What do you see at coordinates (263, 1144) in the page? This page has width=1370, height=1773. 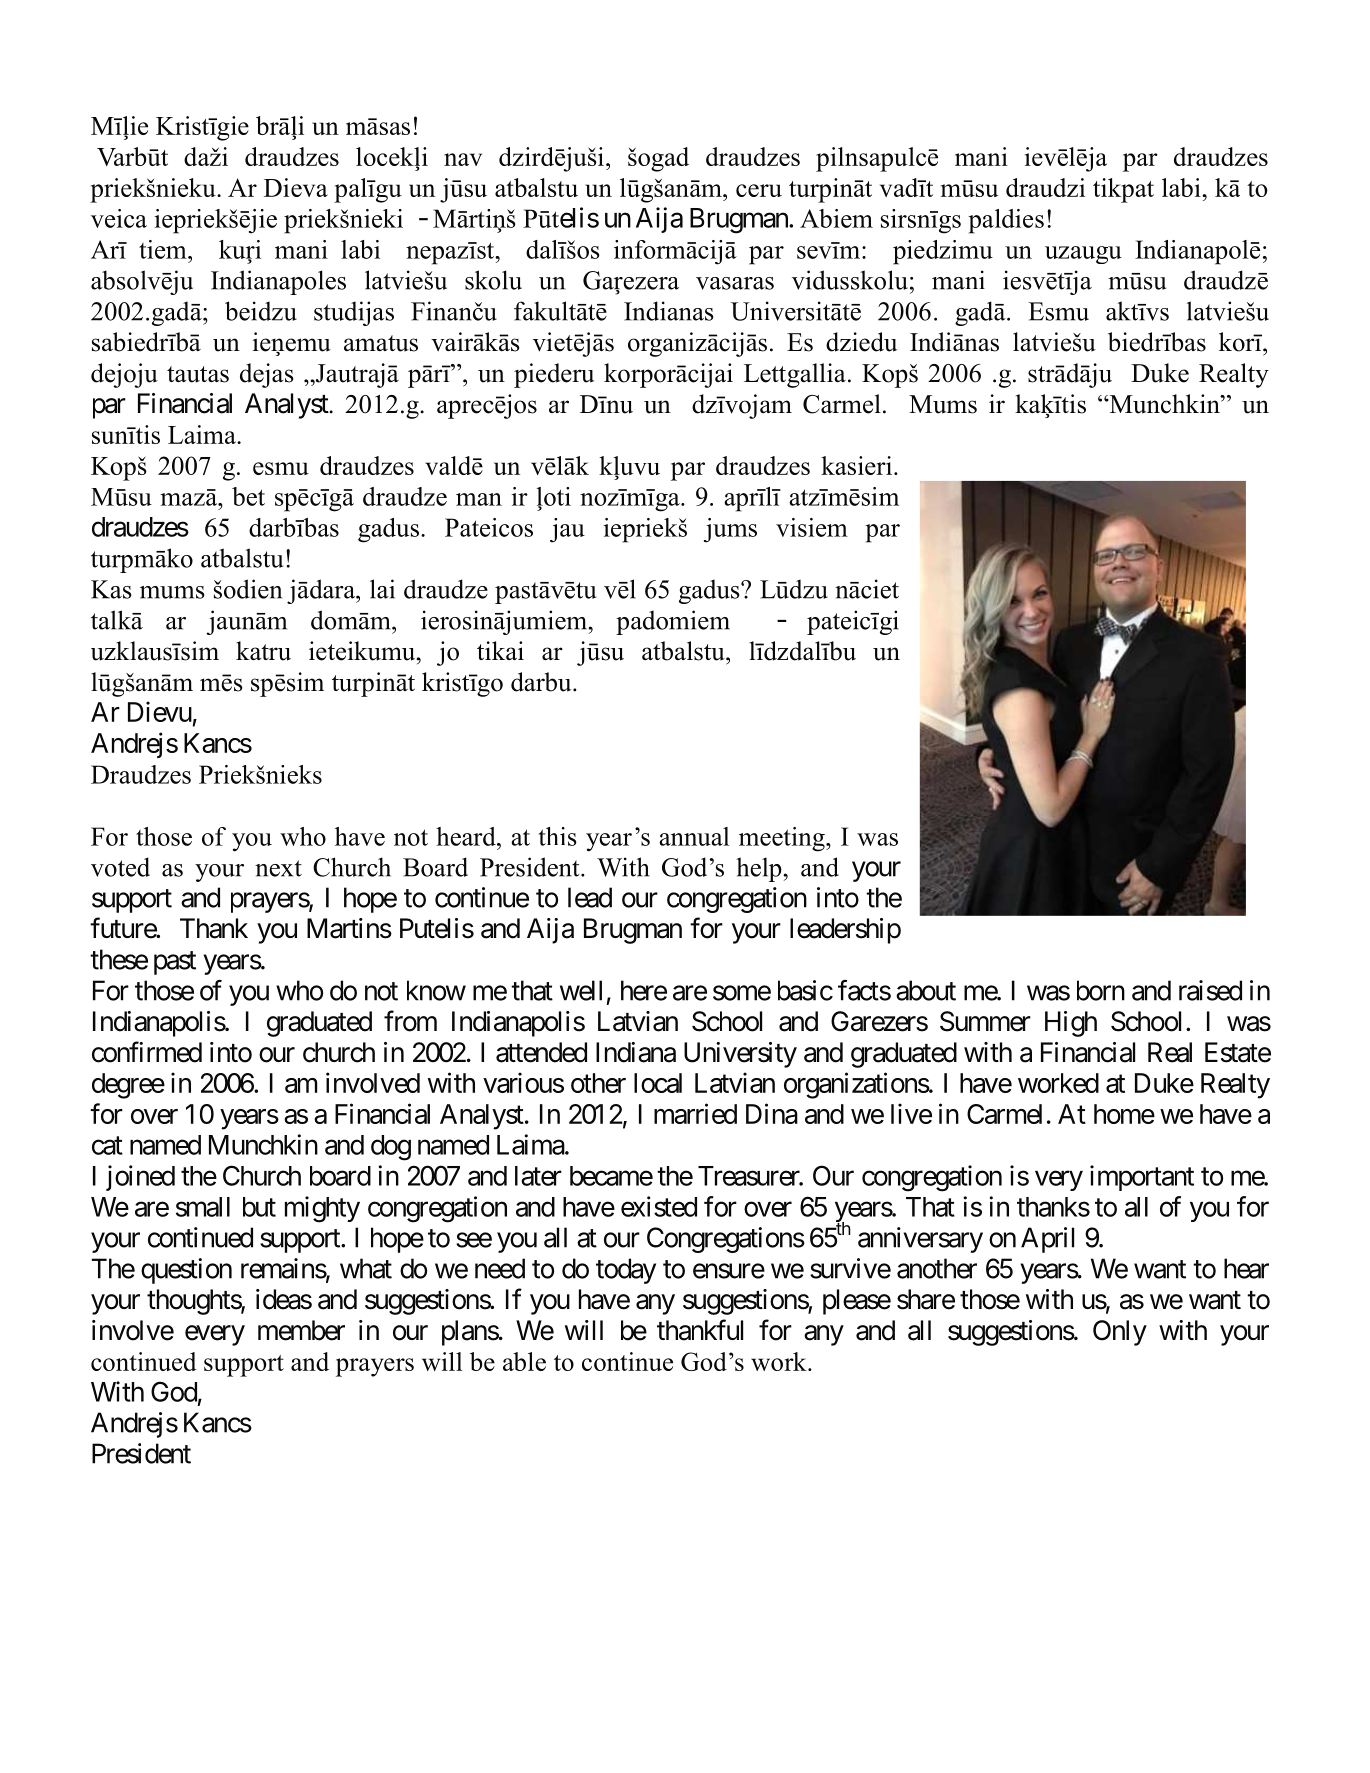 I see `Munchkin` at bounding box center [263, 1144].
